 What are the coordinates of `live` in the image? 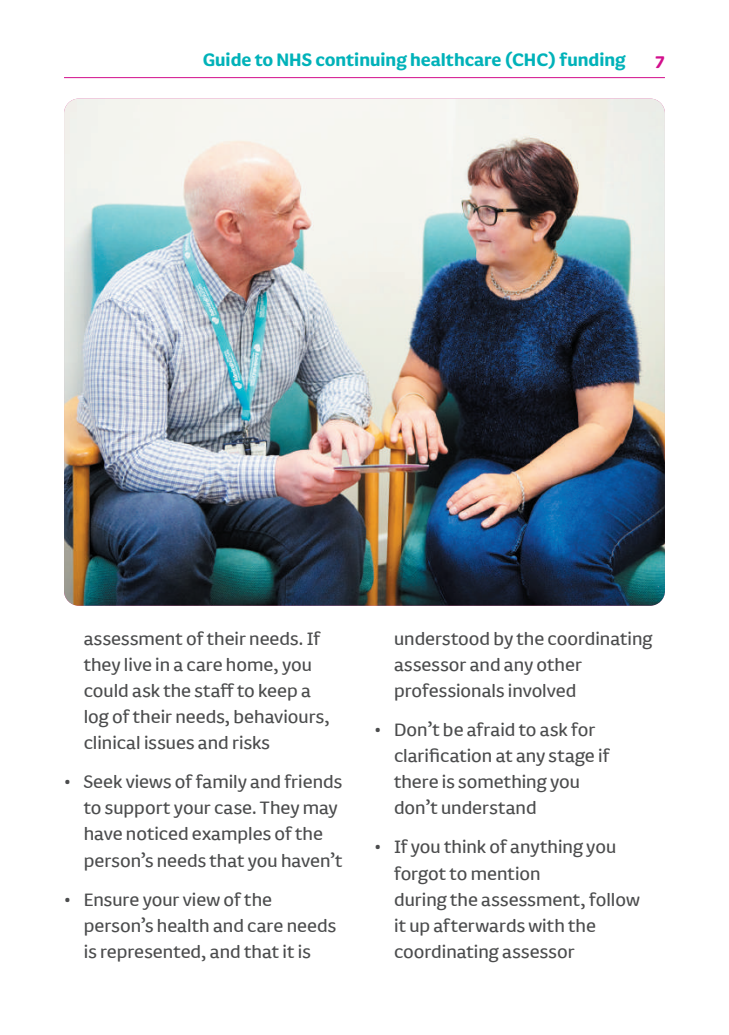 It's located at (138, 664).
